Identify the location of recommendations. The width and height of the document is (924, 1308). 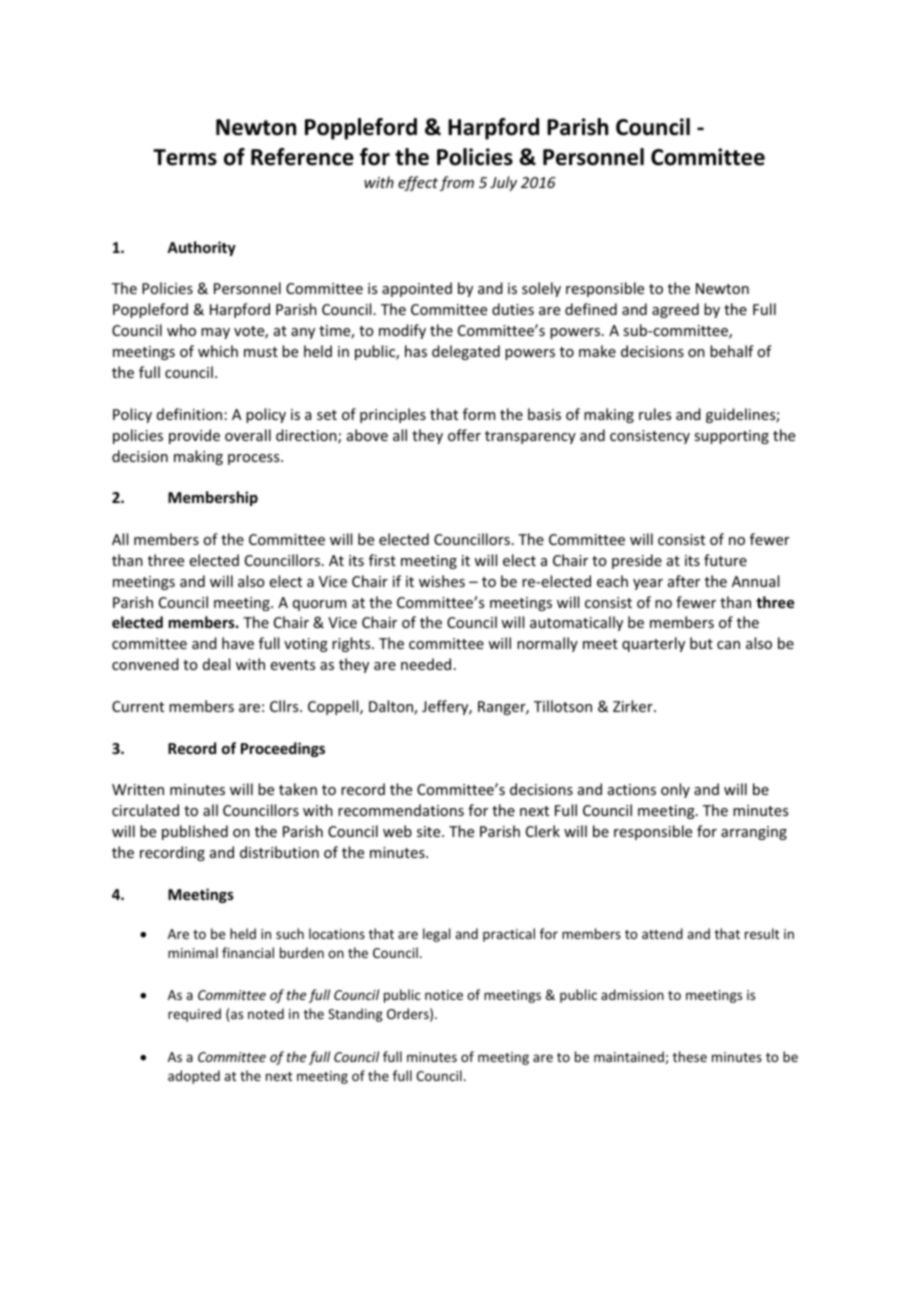
(401, 810).
